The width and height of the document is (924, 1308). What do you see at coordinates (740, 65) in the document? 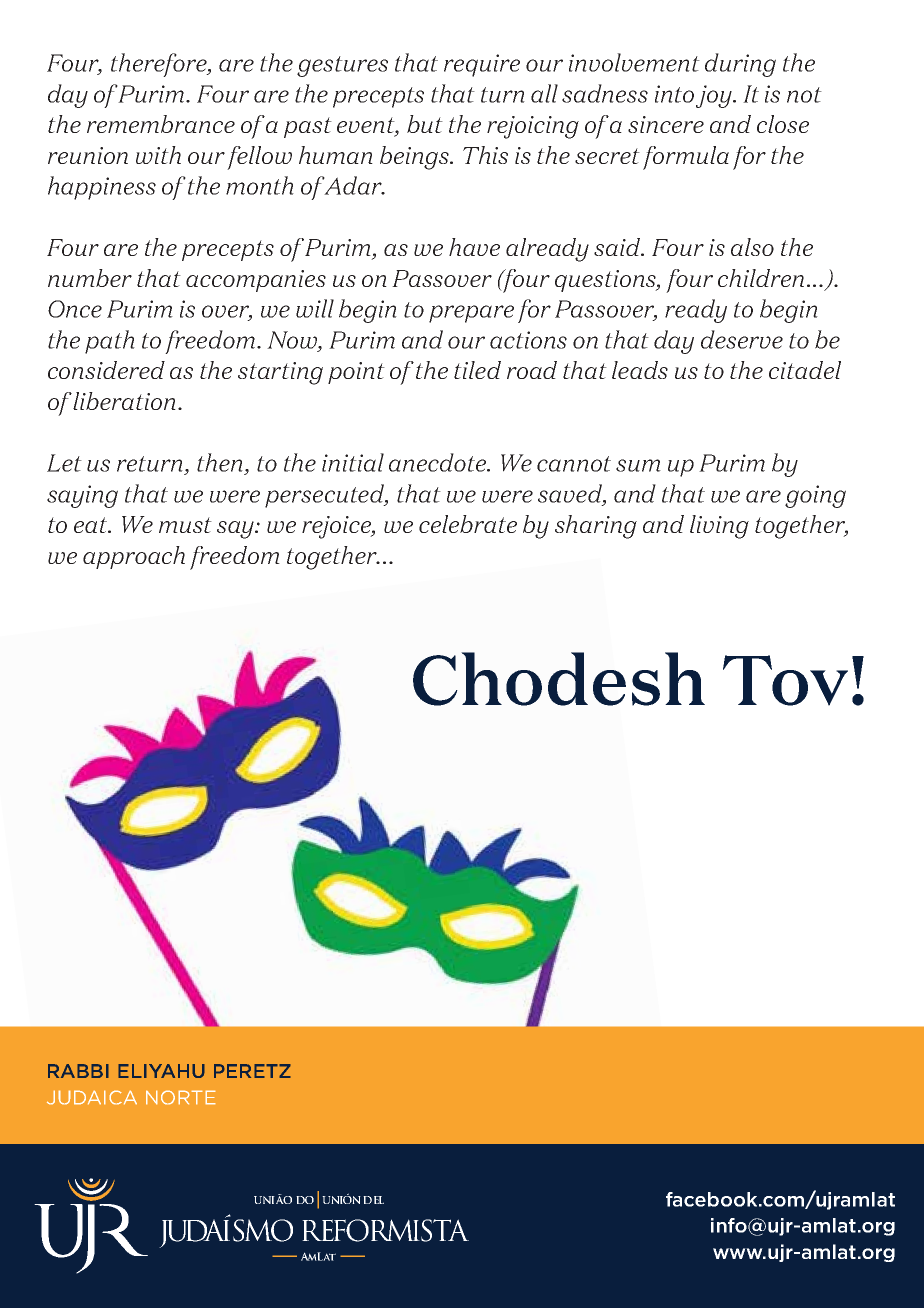
I see `during` at bounding box center [740, 65].
